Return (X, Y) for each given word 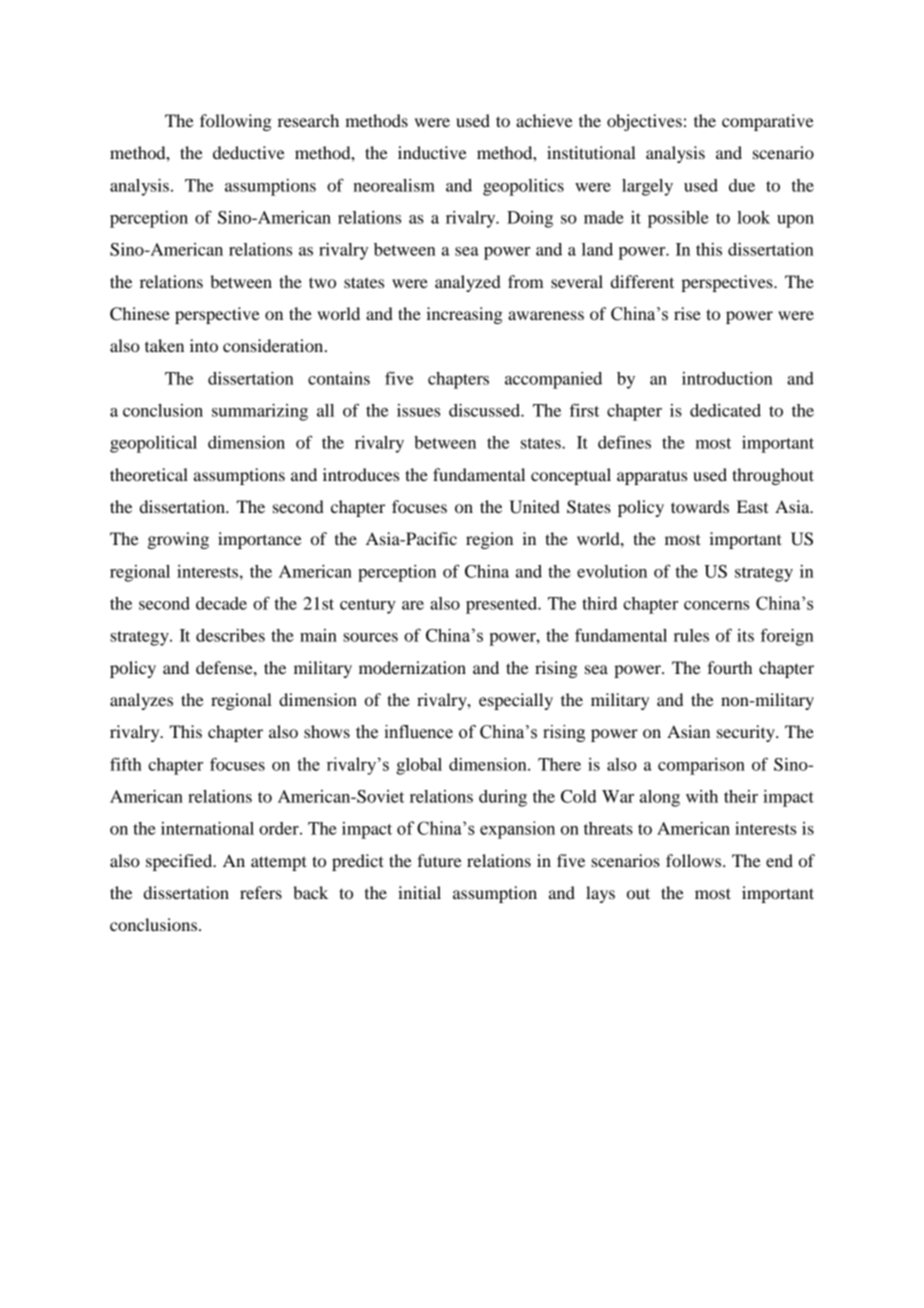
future (440, 860)
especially (516, 701)
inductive (432, 152)
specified (180, 862)
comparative (768, 122)
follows (695, 860)
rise (687, 313)
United (534, 507)
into (204, 345)
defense (225, 667)
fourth (730, 667)
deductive (249, 152)
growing (178, 540)
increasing (464, 315)
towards (700, 506)
